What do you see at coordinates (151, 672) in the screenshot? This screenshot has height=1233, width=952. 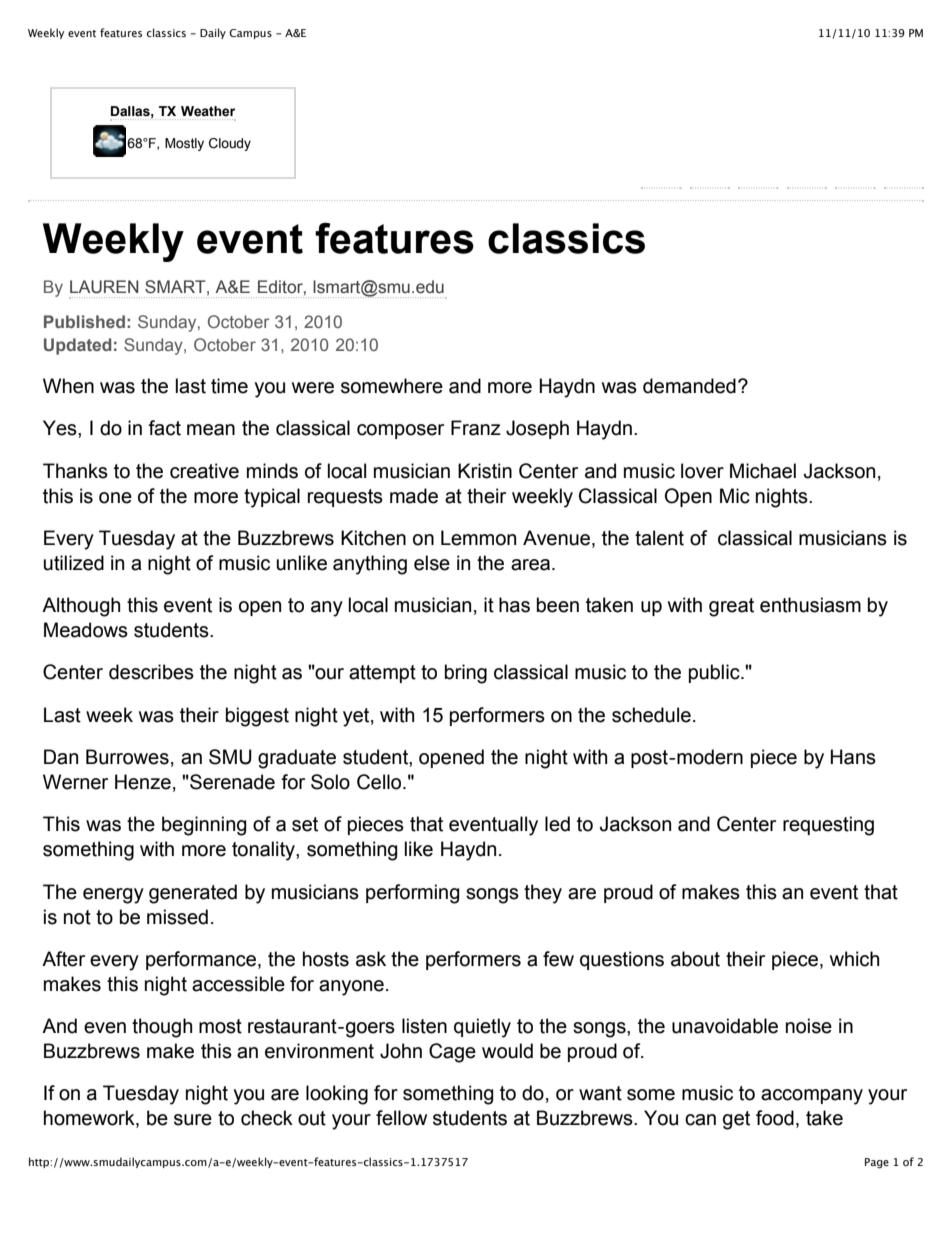 I see `describes` at bounding box center [151, 672].
